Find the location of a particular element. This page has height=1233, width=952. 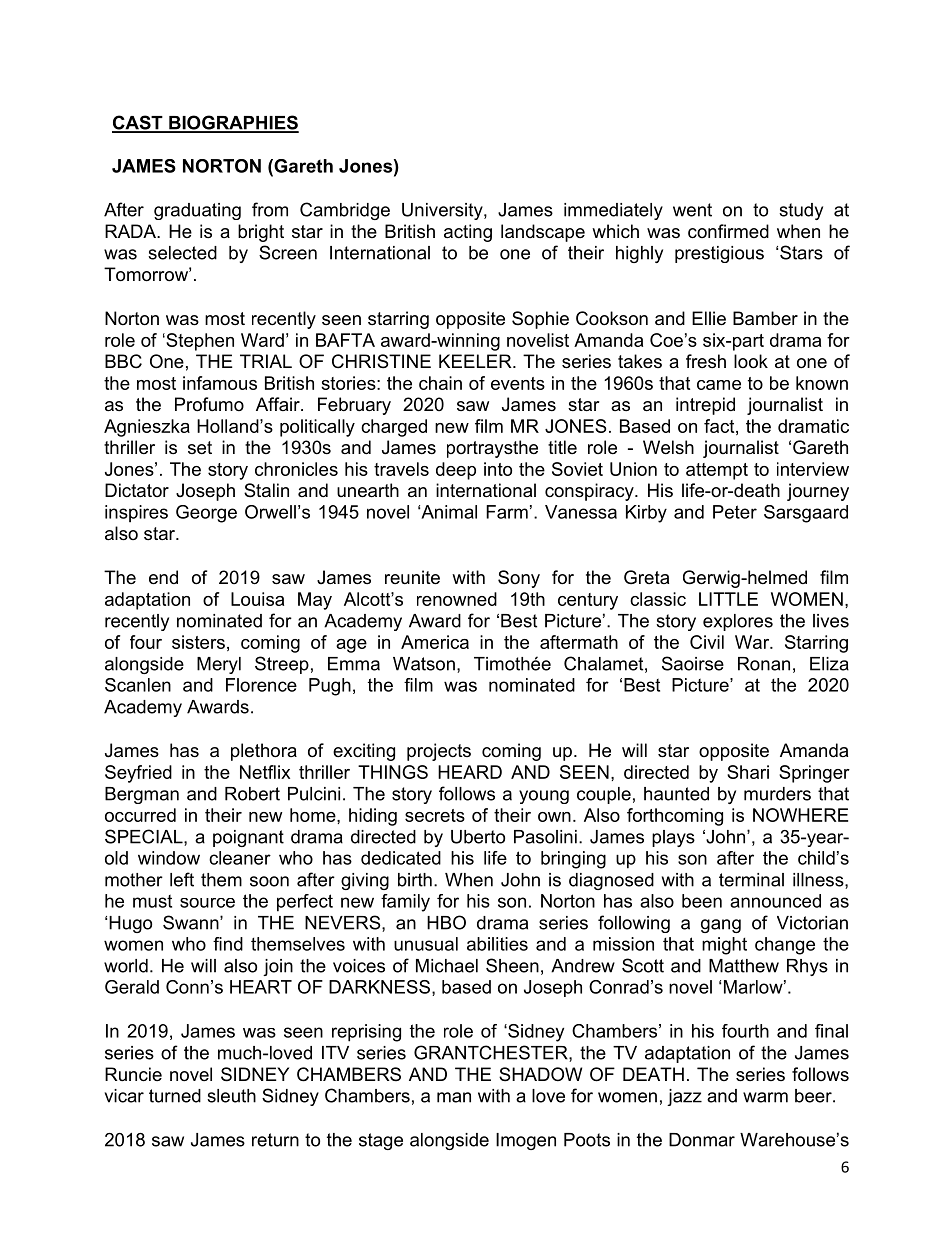

projects is located at coordinates (439, 752).
